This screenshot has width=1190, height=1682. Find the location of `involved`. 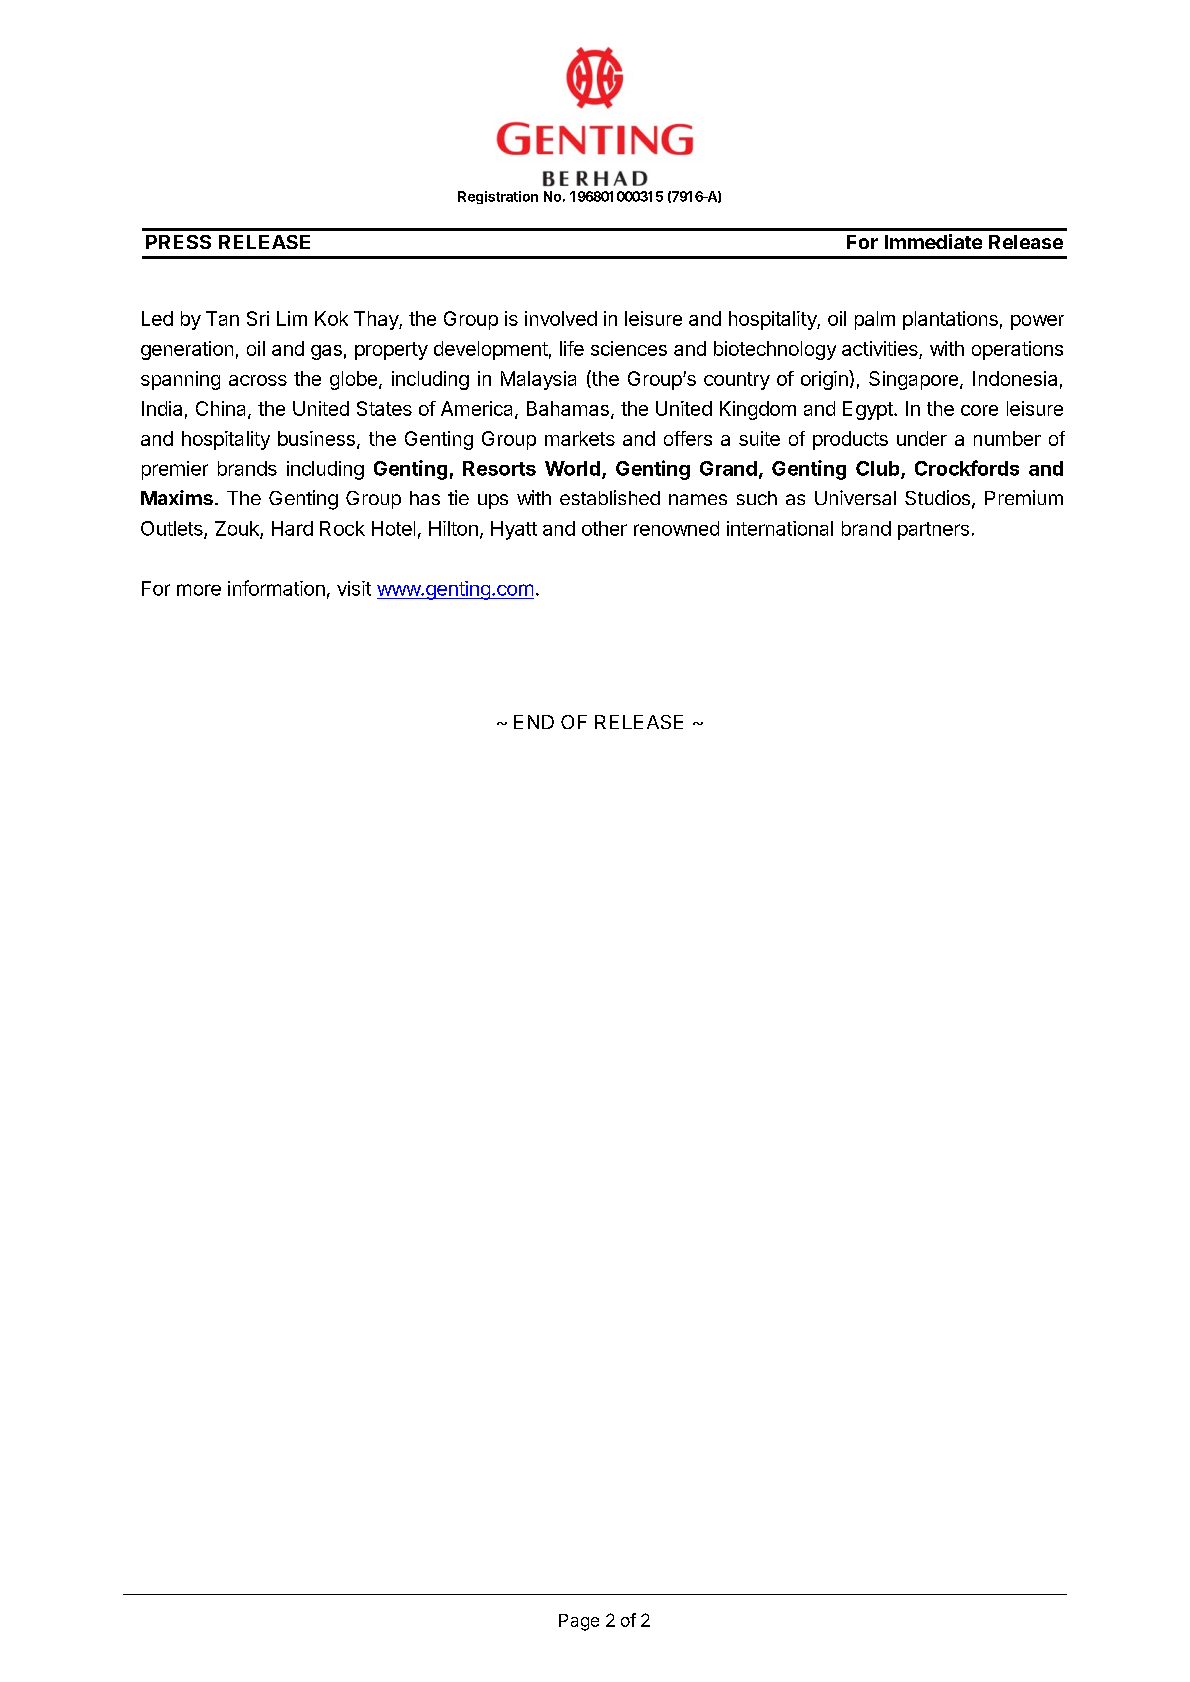

involved is located at coordinates (561, 318).
